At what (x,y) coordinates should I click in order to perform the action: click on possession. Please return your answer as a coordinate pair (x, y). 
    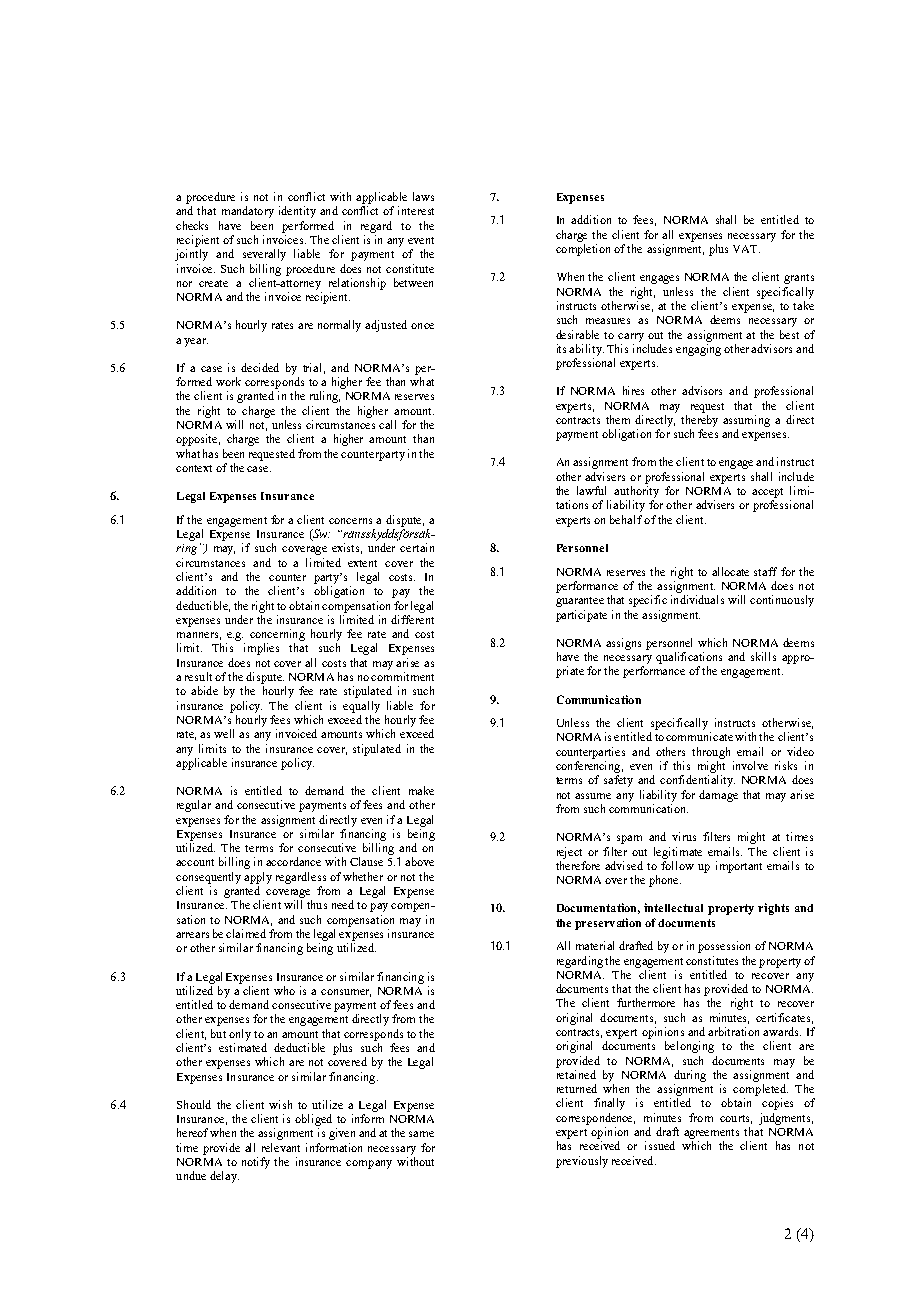
    Looking at the image, I should click on (724, 947).
